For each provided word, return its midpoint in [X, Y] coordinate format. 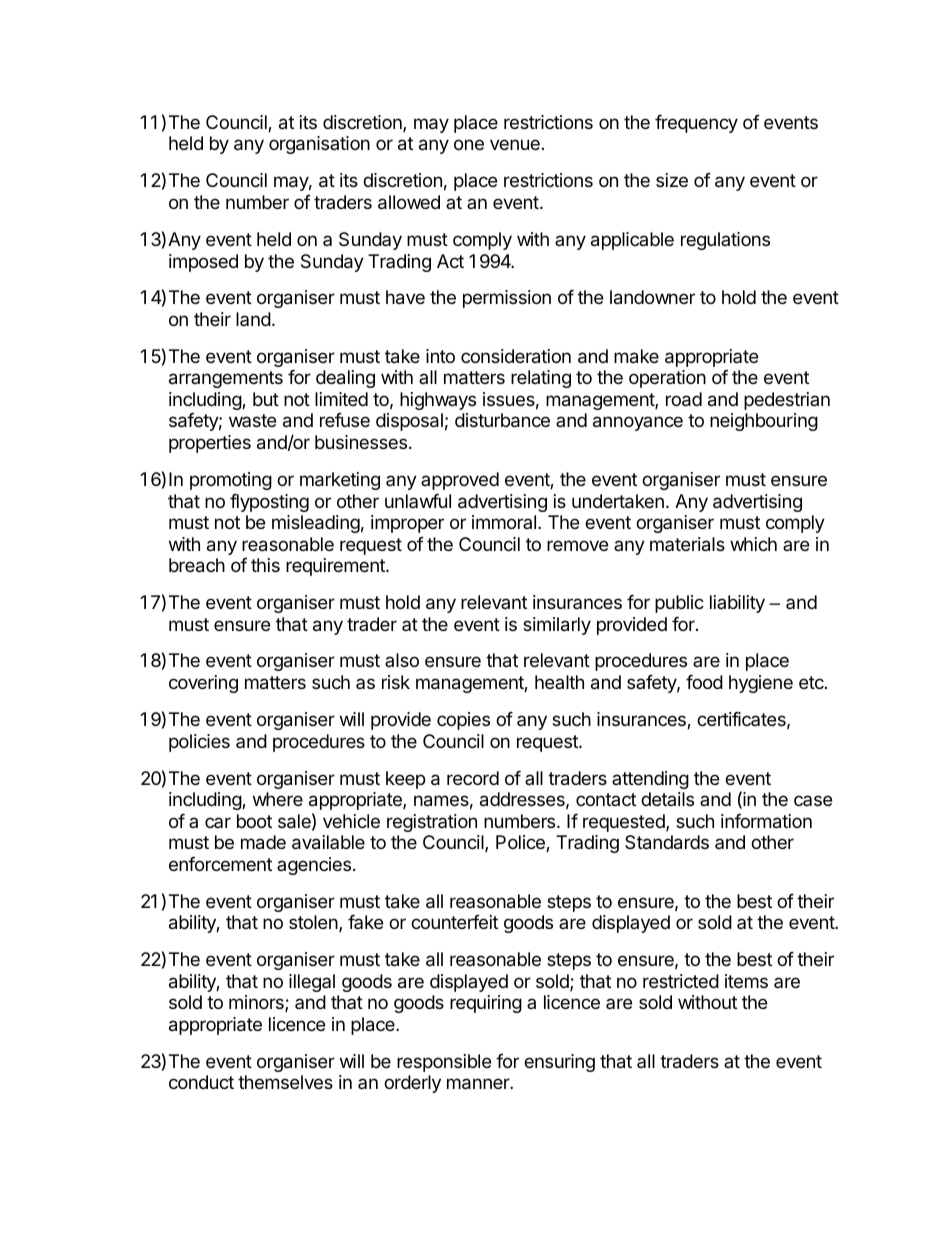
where [278, 799]
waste [252, 420]
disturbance [502, 420]
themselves [285, 1082]
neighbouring [764, 422]
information [766, 821]
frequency [696, 124]
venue [515, 144]
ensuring [559, 1063]
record [473, 778]
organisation [319, 145]
